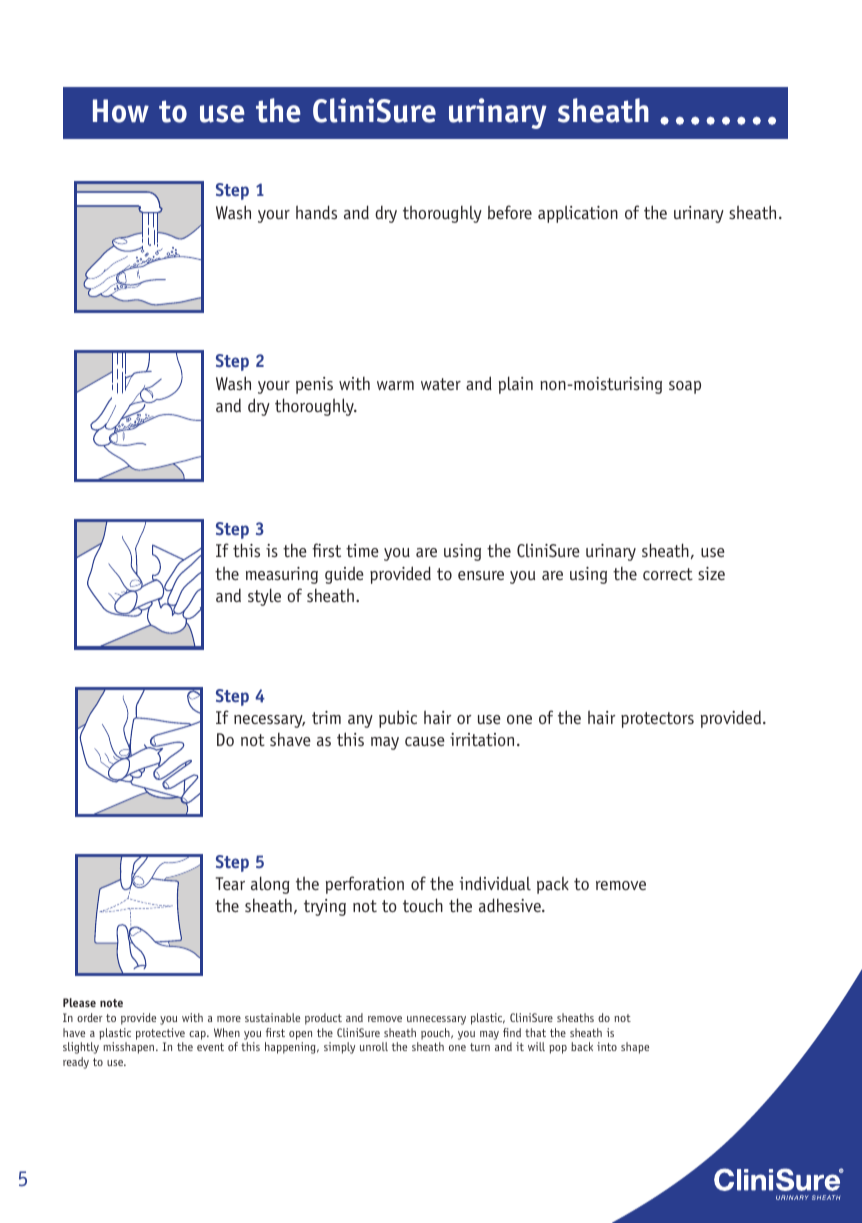 The height and width of the screenshot is (1223, 862). What do you see at coordinates (264, 597) in the screenshot?
I see `style` at bounding box center [264, 597].
